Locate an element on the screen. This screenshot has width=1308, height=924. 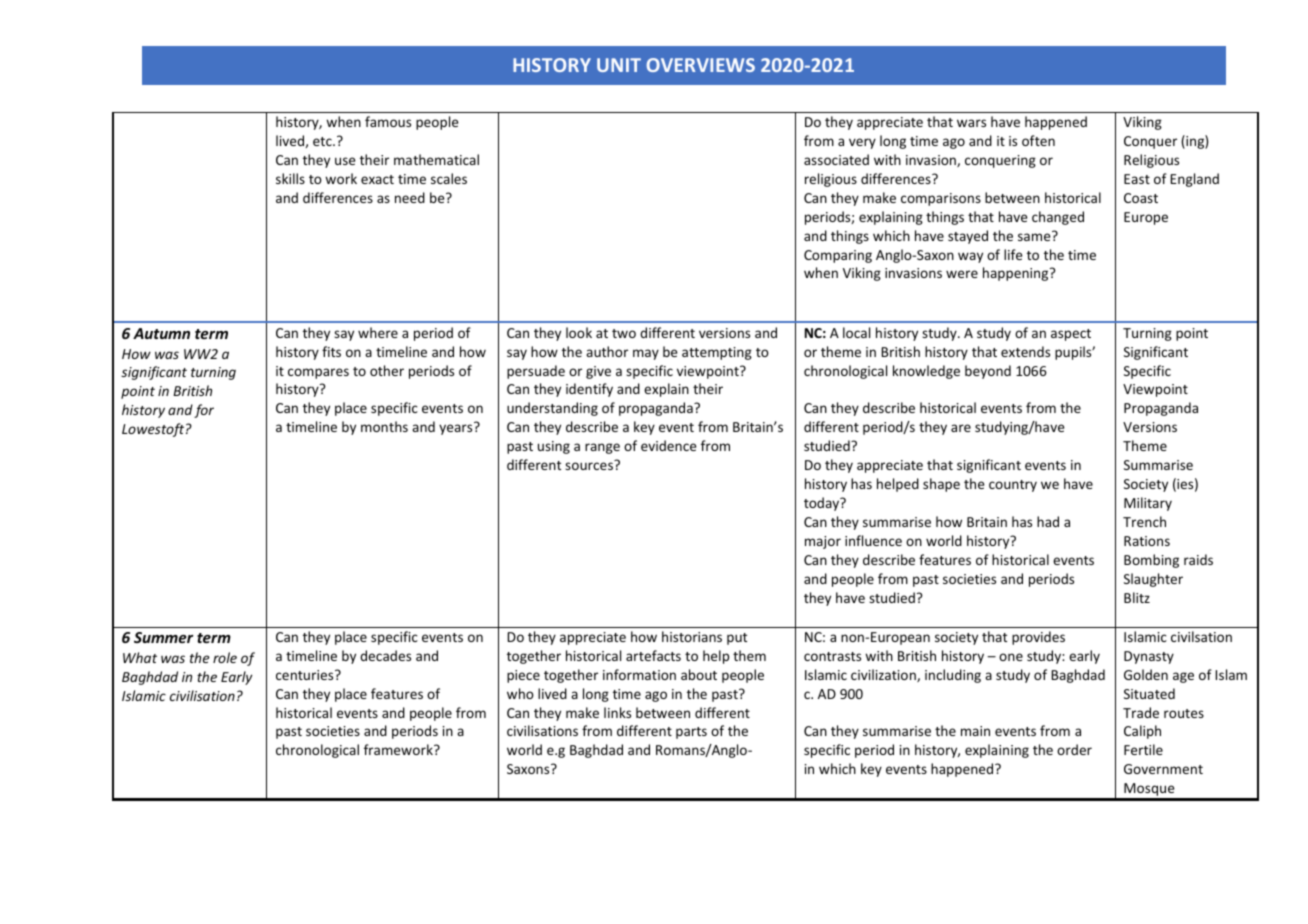
famous is located at coordinates (388, 121).
